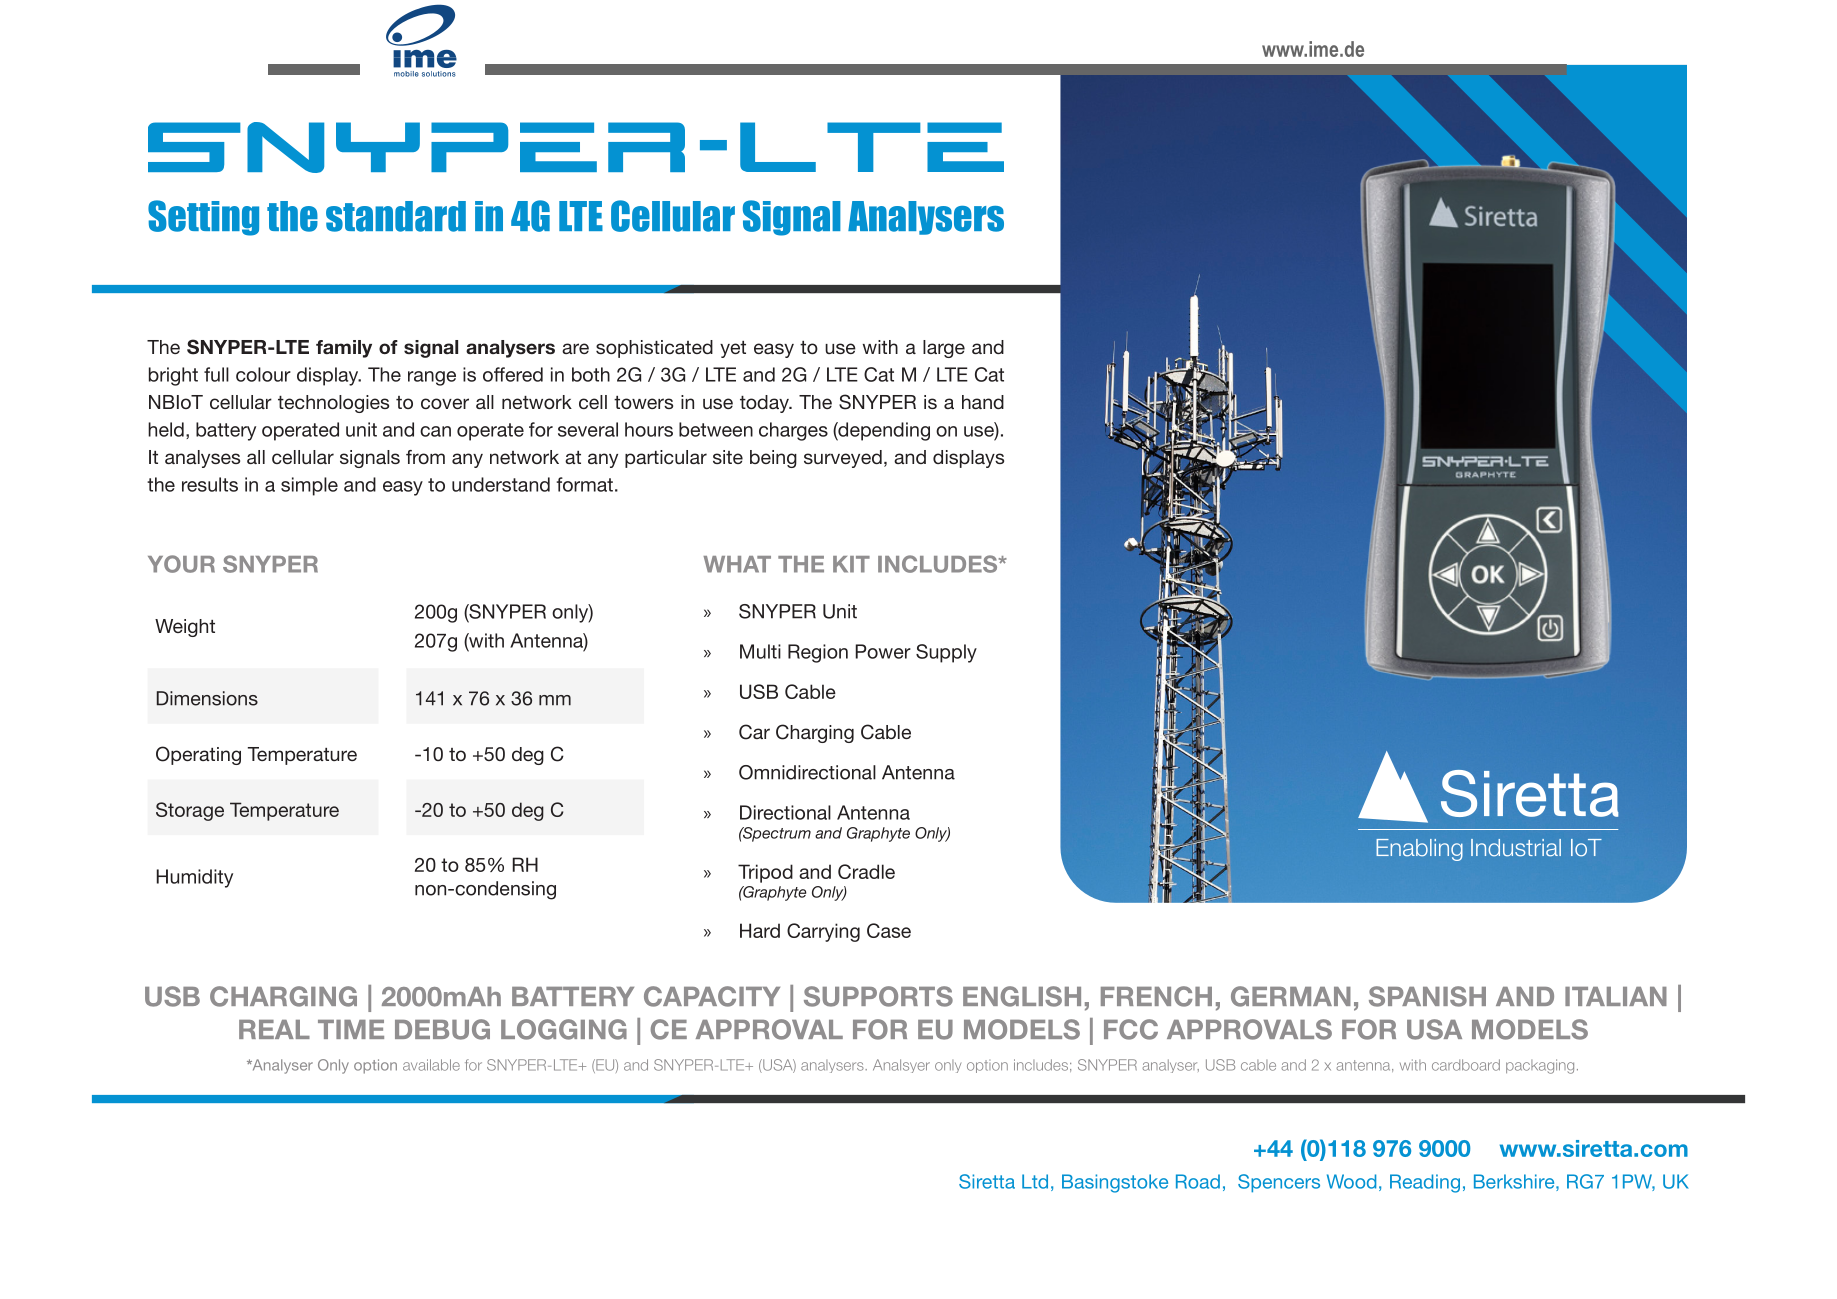 The height and width of the page is (1299, 1837). I want to click on simple, so click(309, 486).
